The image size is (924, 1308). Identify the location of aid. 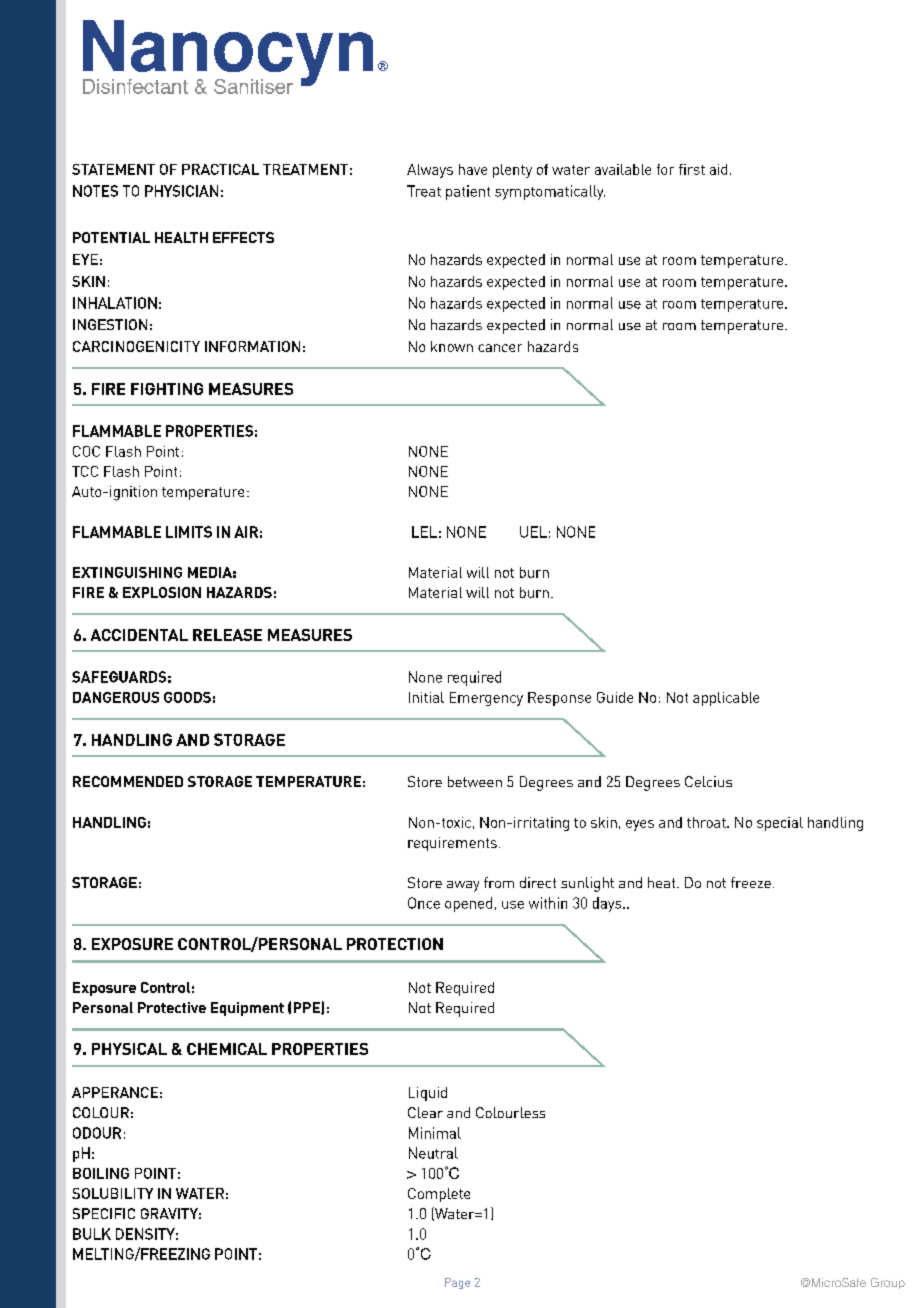
(718, 169).
